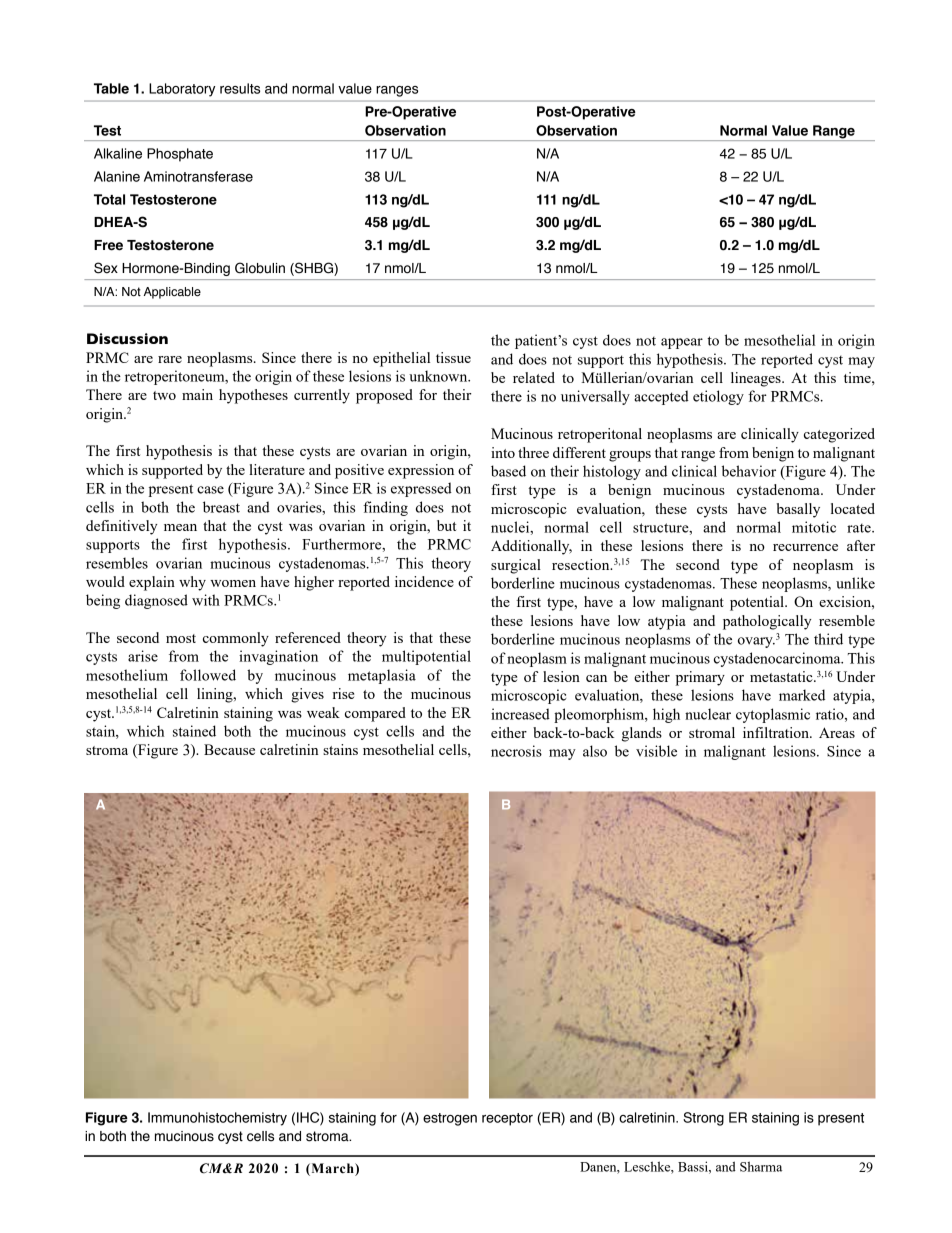 This screenshot has width=952, height=1233. What do you see at coordinates (217, 1119) in the screenshot?
I see `Immunohistochemistry` at bounding box center [217, 1119].
